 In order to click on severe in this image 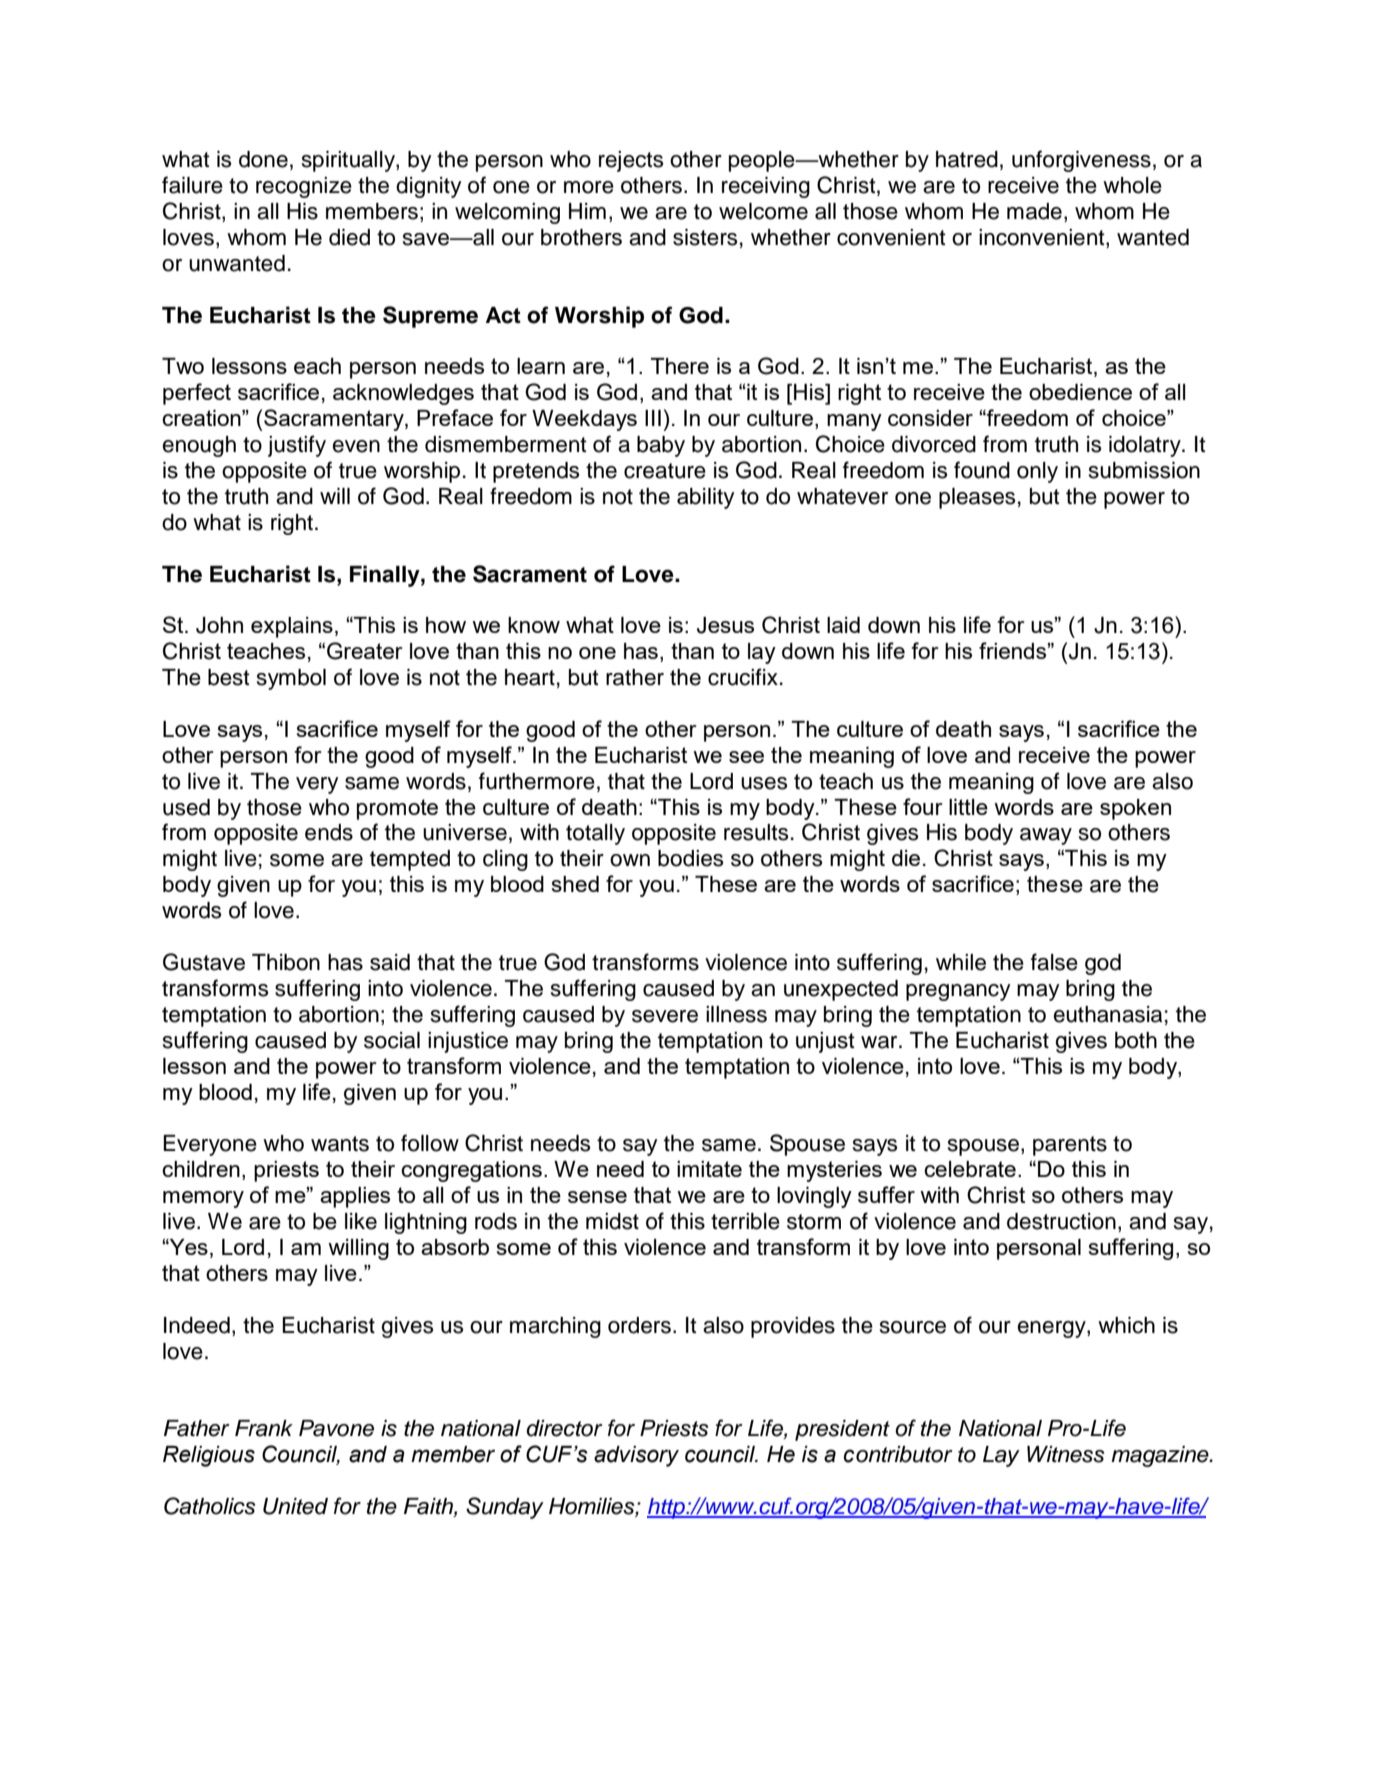, I will do `click(665, 1016)`.
